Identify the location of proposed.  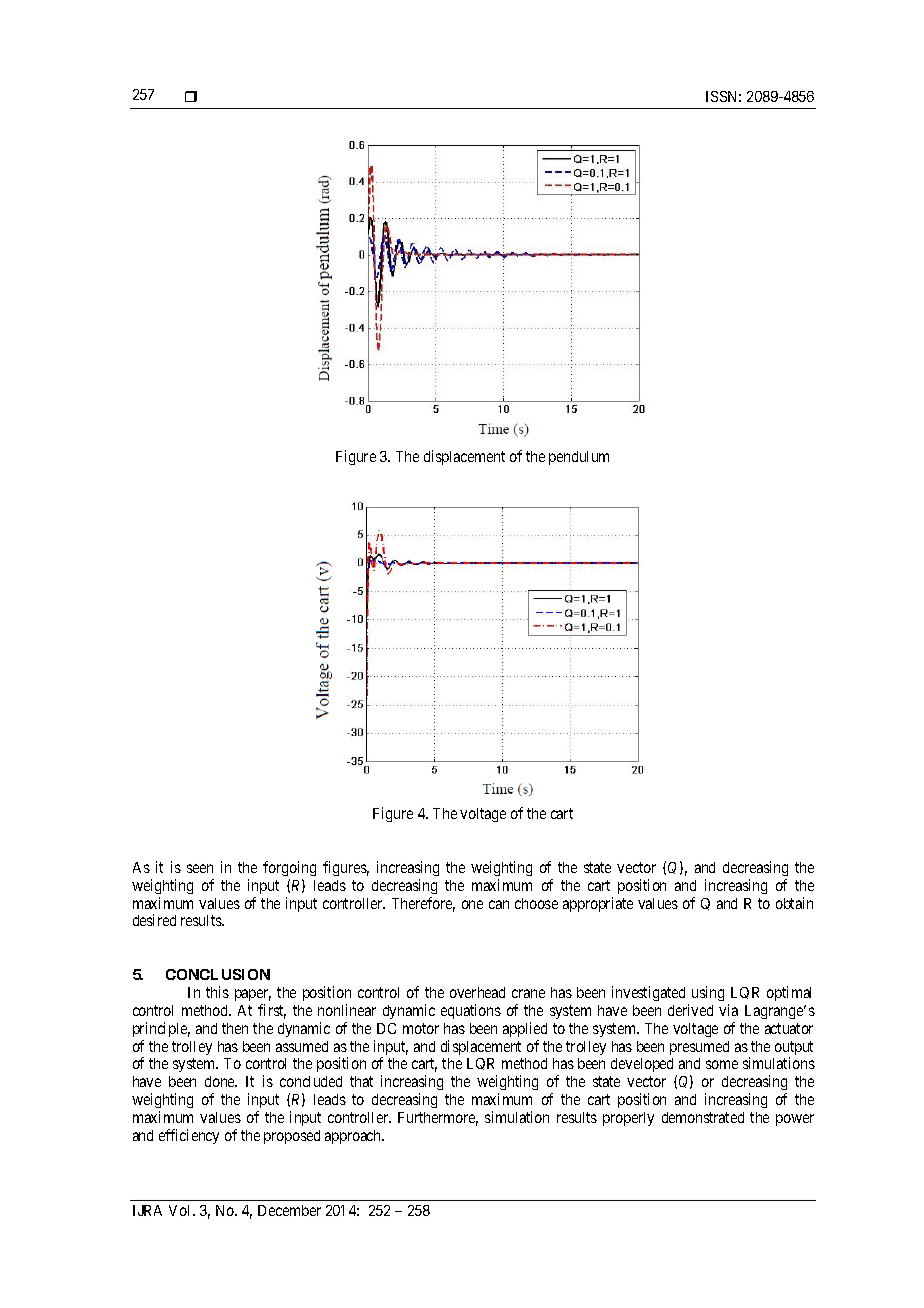
(292, 1137).
